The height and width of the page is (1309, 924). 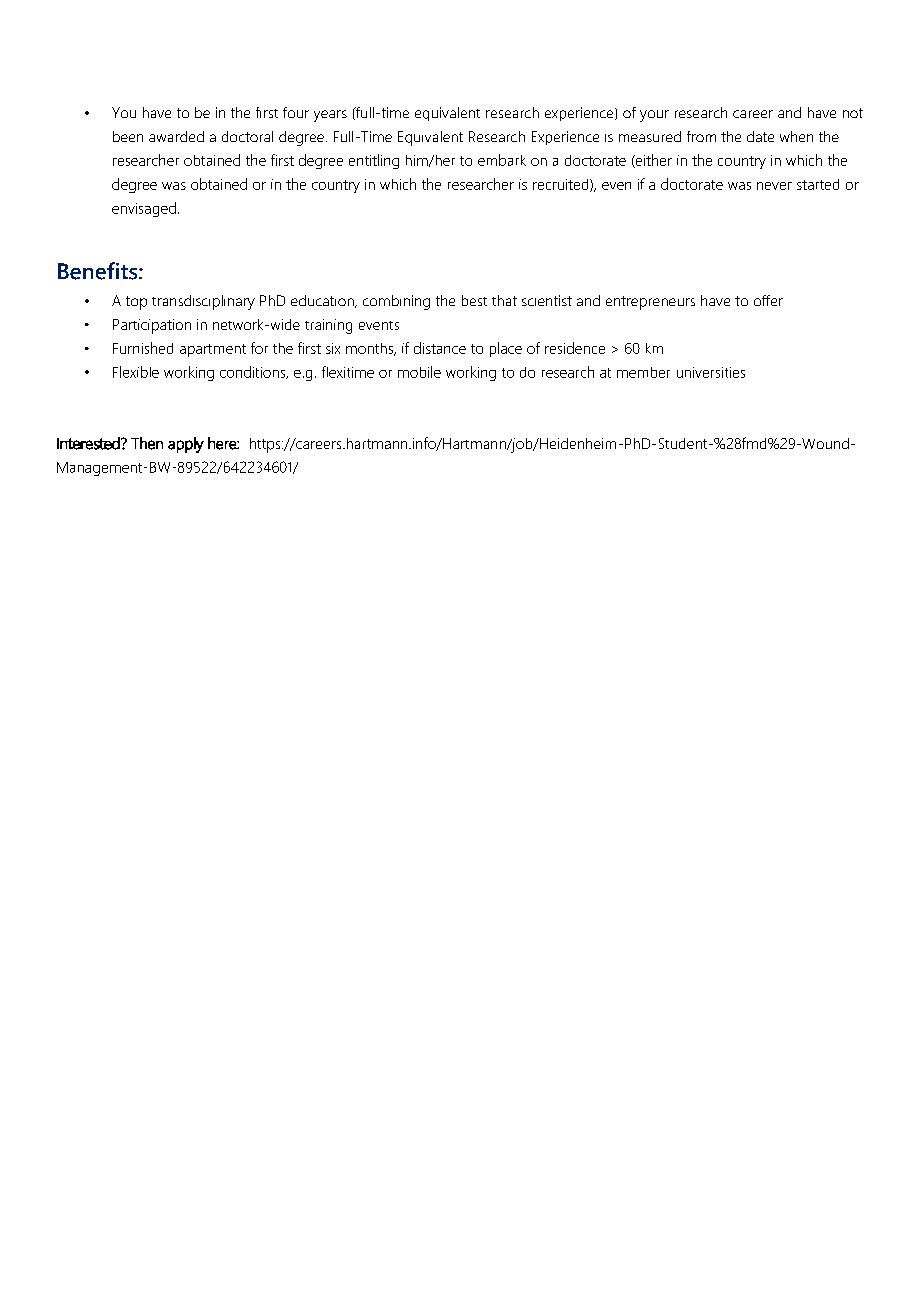 What do you see at coordinates (440, 348) in the page?
I see `distance` at bounding box center [440, 348].
